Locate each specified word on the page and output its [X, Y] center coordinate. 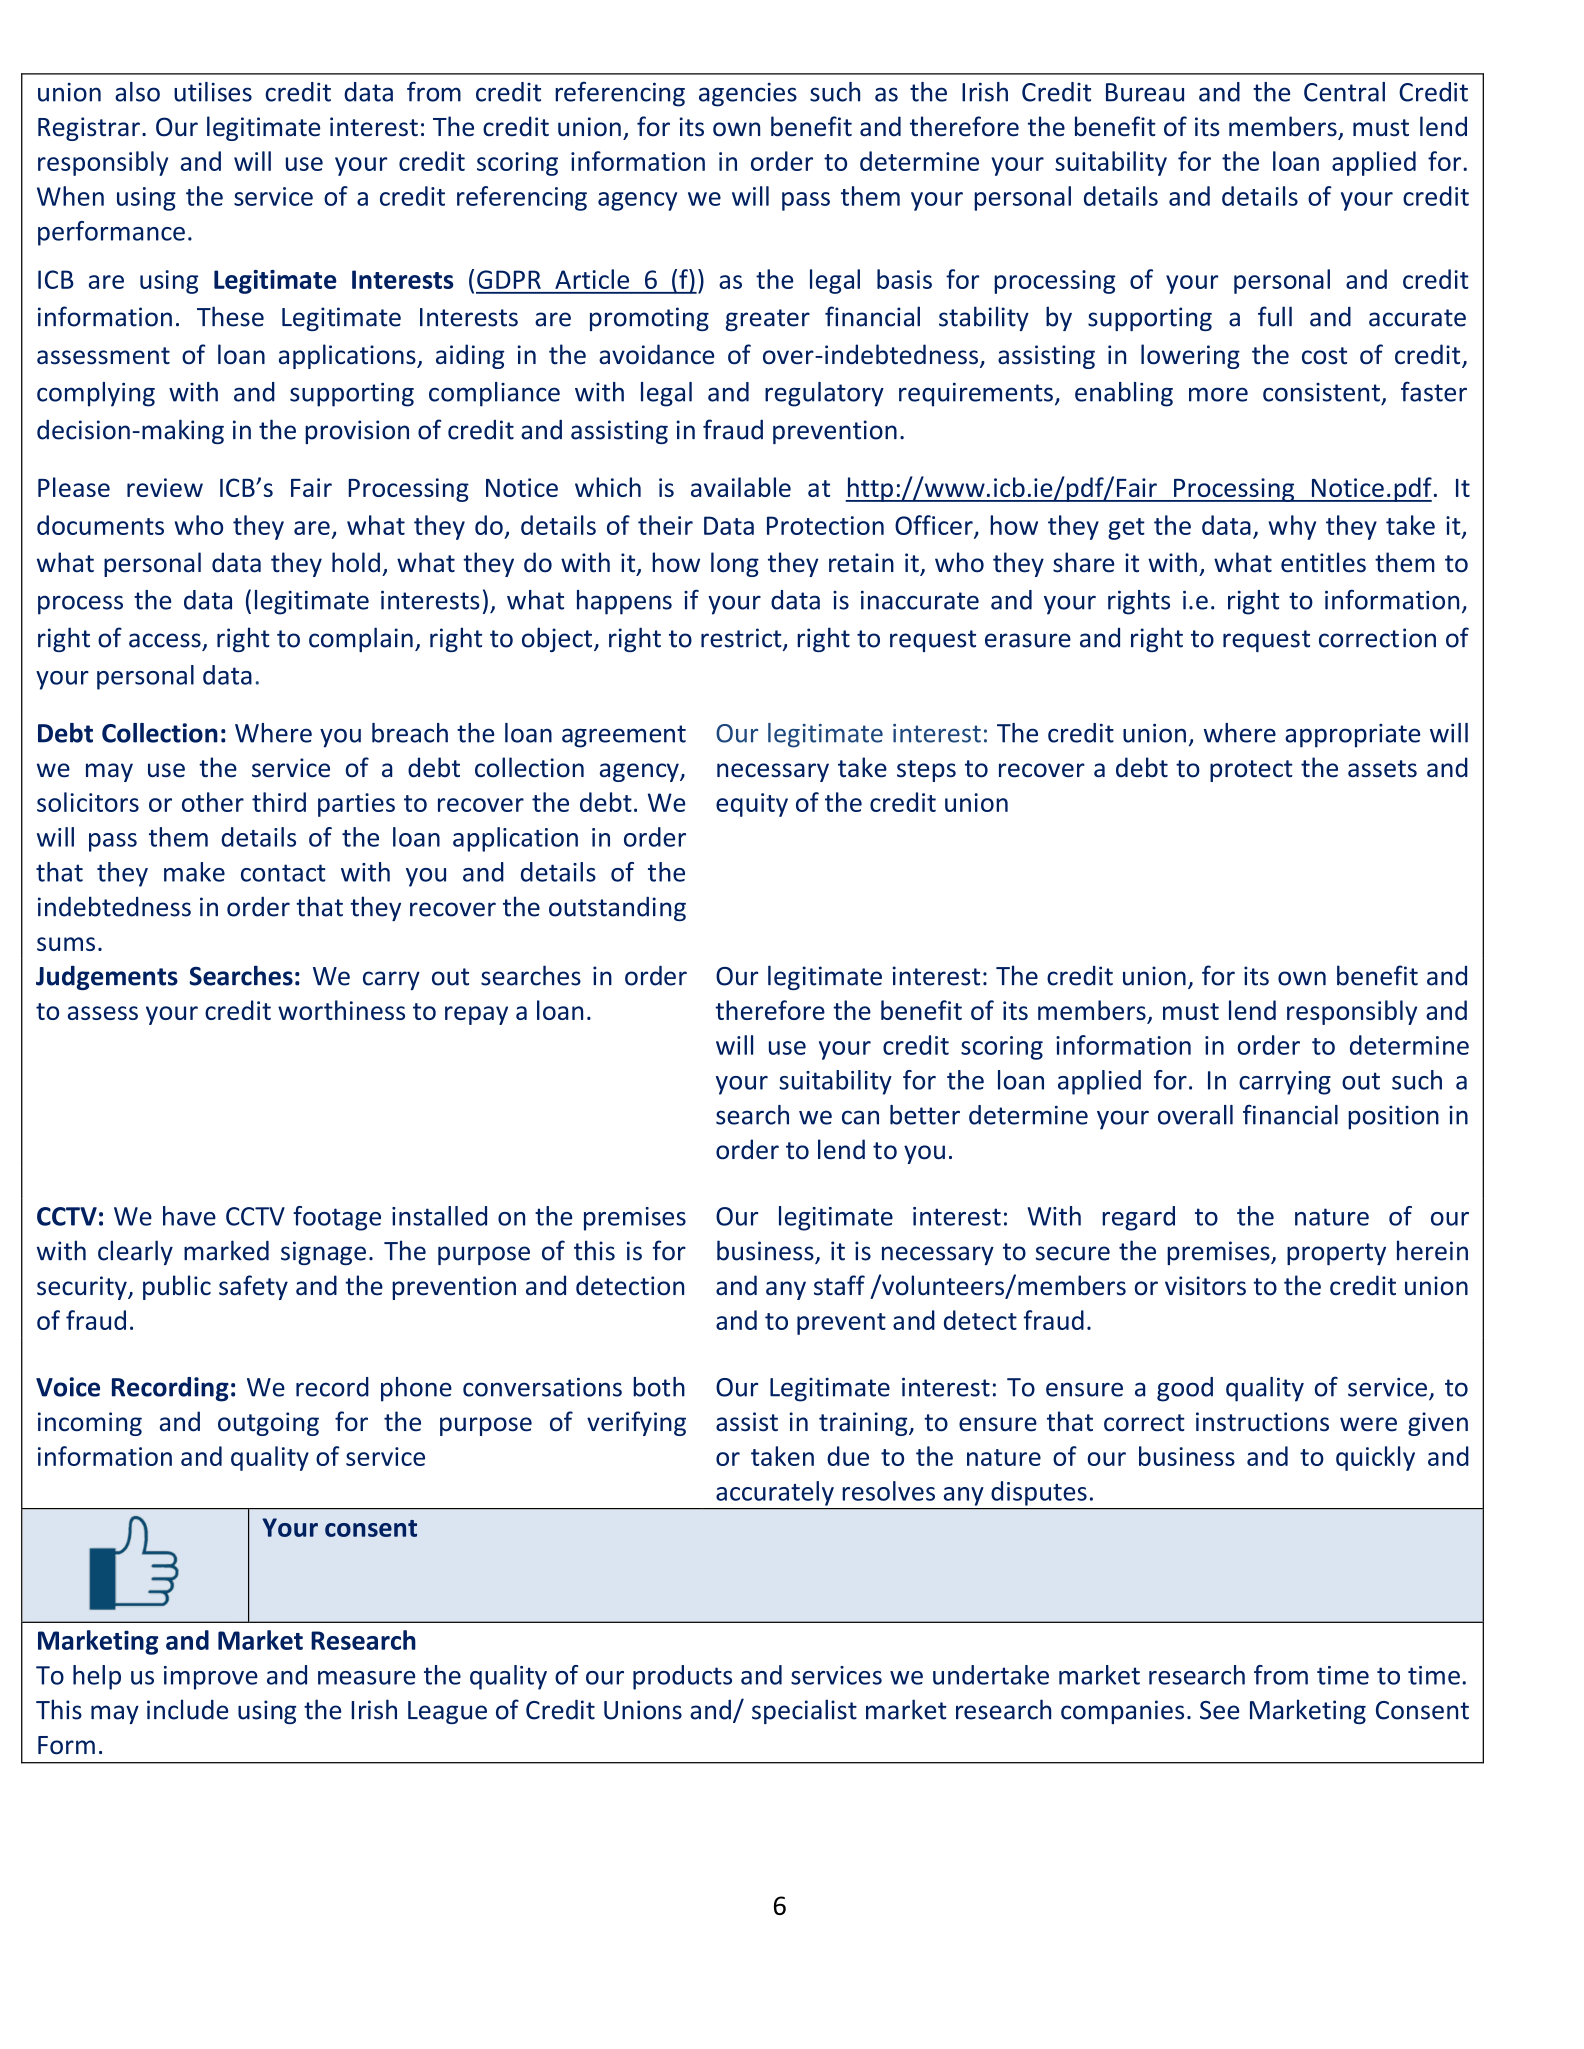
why [1292, 527]
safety [253, 1287]
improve [211, 1678]
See [1219, 1710]
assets [1382, 769]
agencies [748, 95]
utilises [213, 92]
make [194, 872]
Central [1344, 92]
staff [839, 1285]
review [165, 487]
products [682, 1677]
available [741, 487]
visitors [1205, 1286]
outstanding [617, 909]
